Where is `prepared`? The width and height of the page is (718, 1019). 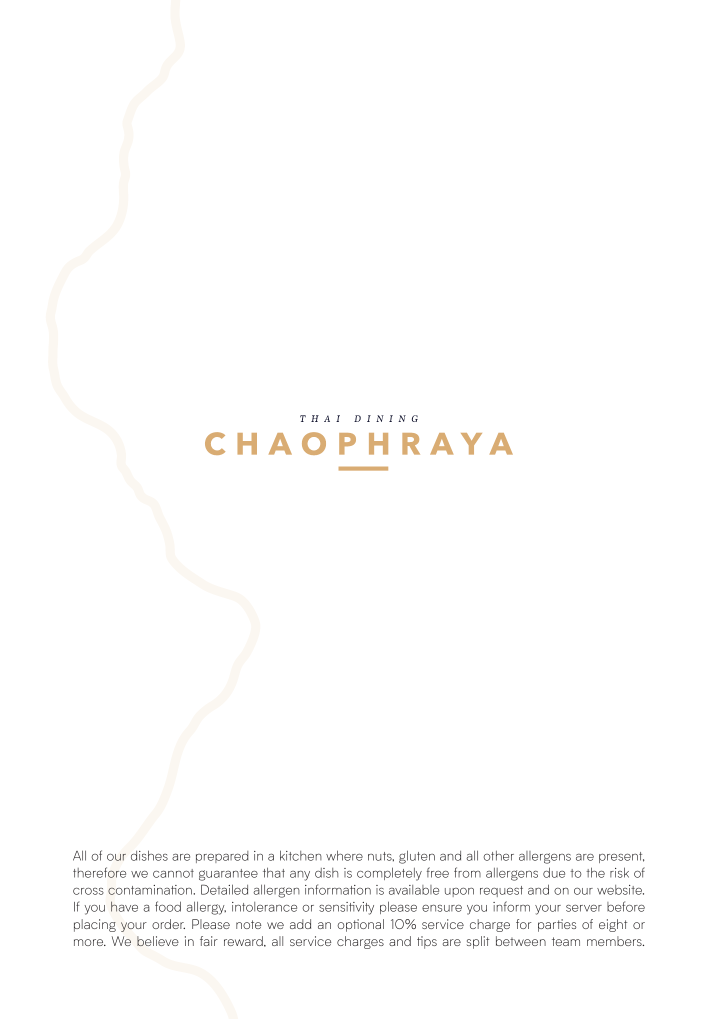
prepared is located at coordinates (222, 857).
